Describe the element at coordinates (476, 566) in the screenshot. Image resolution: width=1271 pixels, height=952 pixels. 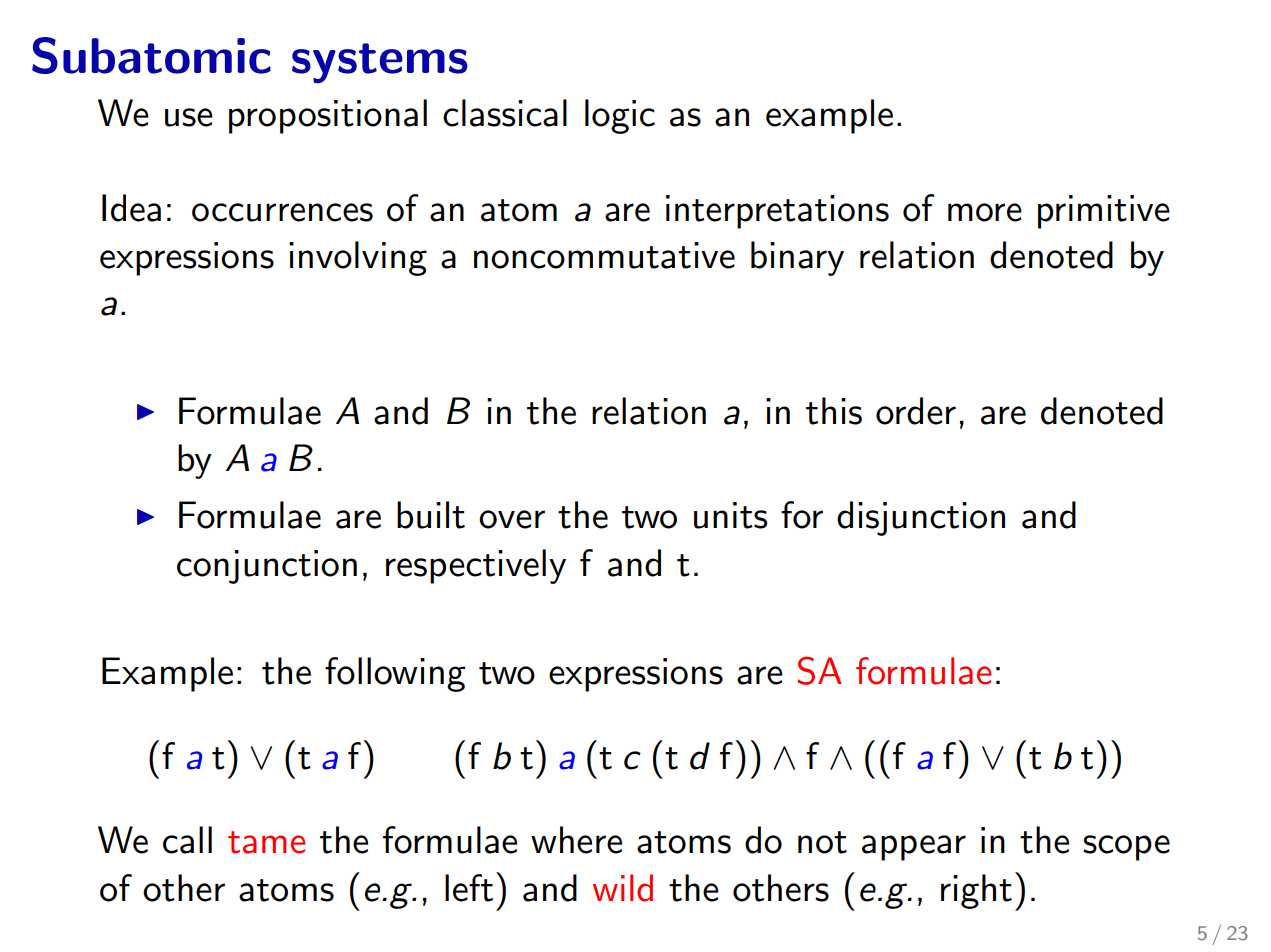
I see `respectively` at that location.
